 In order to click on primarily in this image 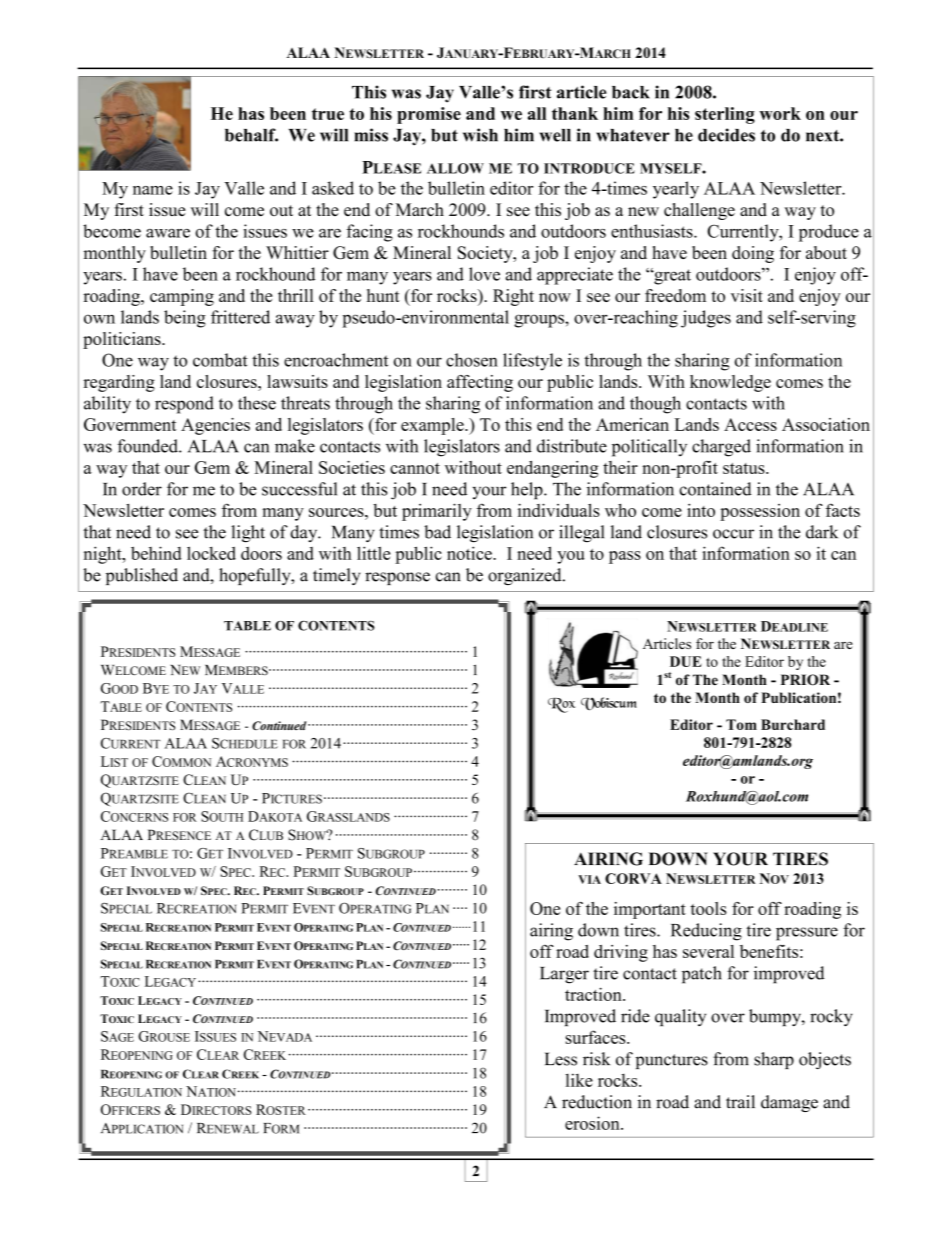, I will do `click(437, 512)`.
